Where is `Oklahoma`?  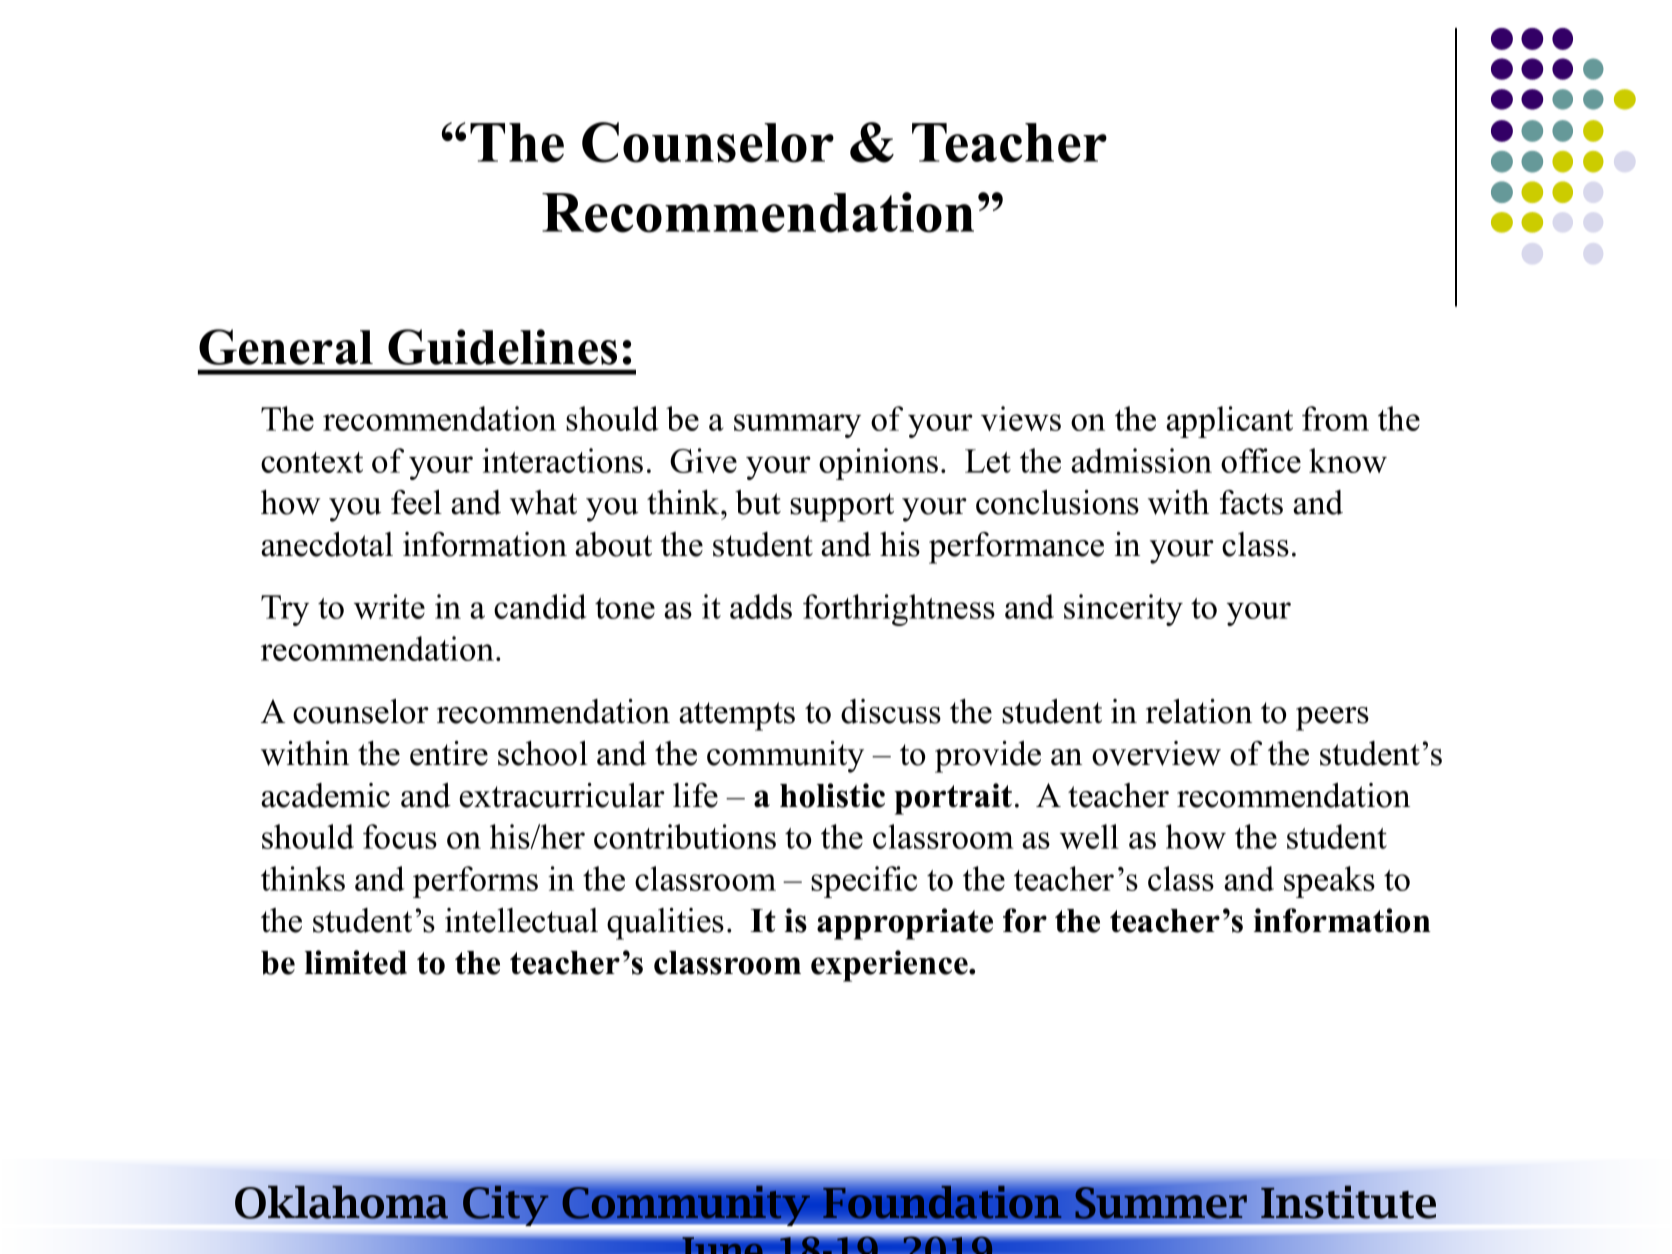
Oklahoma is located at coordinates (341, 1202).
